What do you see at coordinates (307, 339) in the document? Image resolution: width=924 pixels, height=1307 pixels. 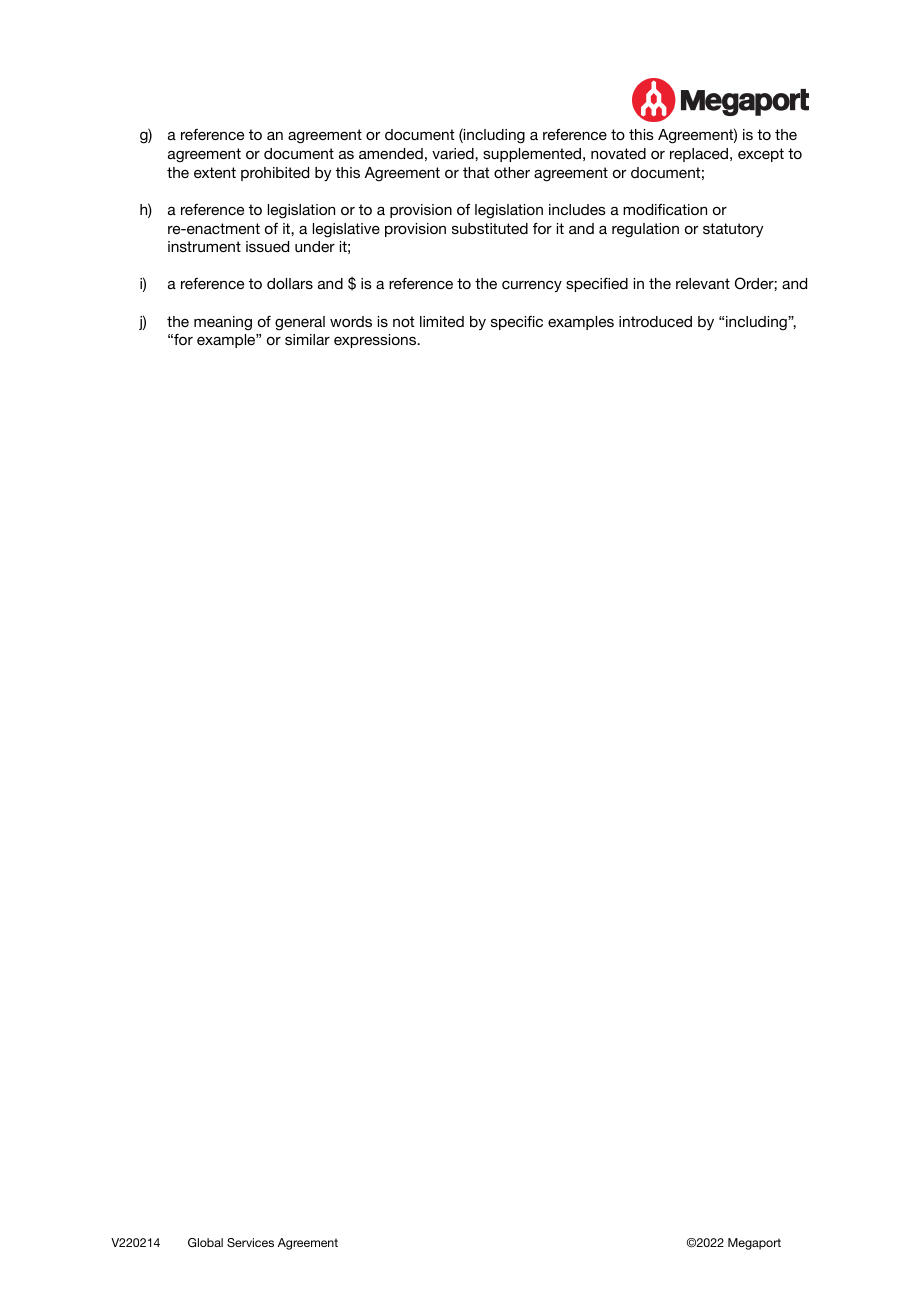 I see `similar` at bounding box center [307, 339].
